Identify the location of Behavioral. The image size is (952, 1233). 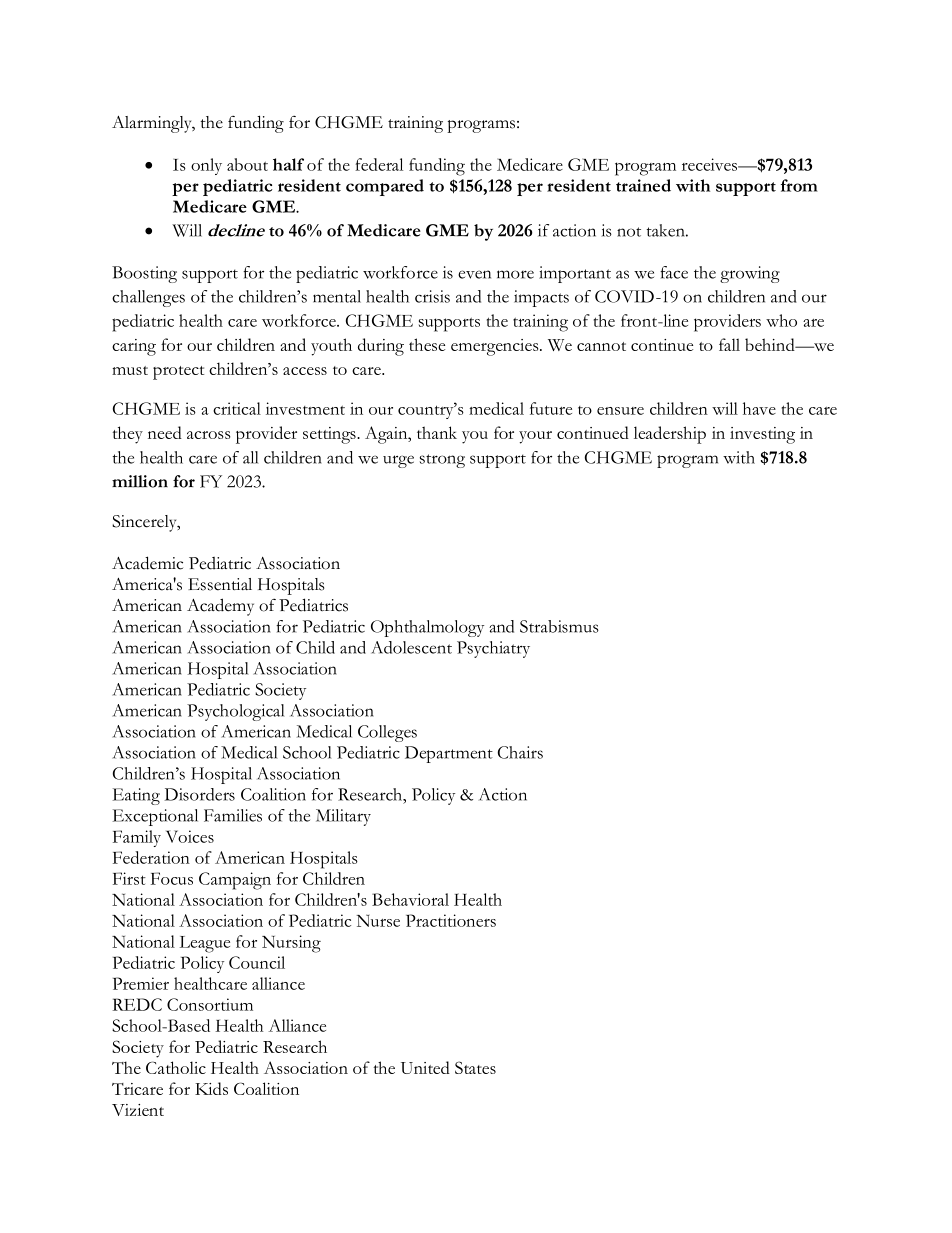
(410, 899).
